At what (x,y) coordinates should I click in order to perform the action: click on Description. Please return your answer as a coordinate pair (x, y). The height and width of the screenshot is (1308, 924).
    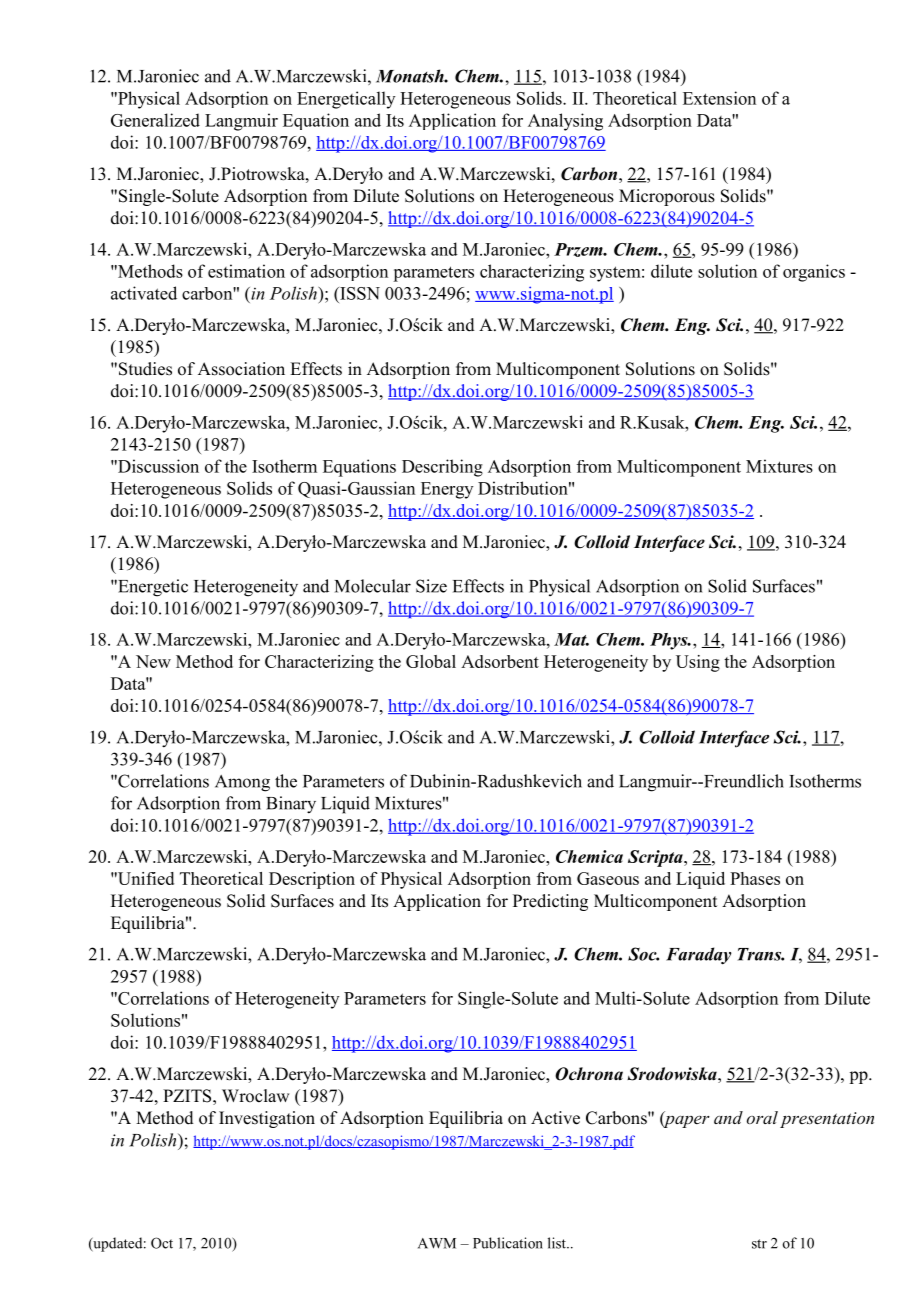
    Looking at the image, I should click on (312, 880).
